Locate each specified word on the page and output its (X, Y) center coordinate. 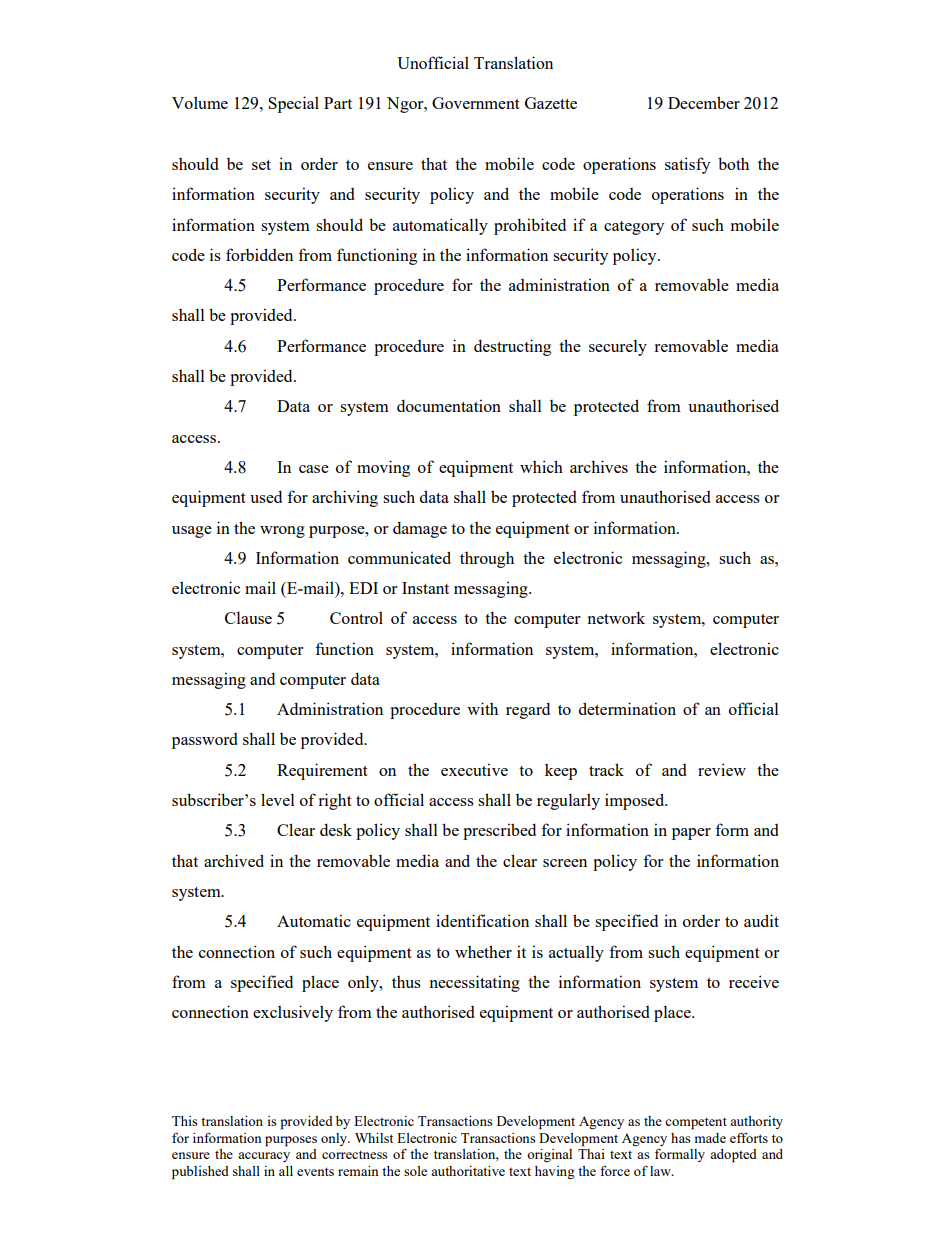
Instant (425, 588)
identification (482, 920)
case (314, 469)
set (261, 165)
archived (234, 860)
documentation (449, 405)
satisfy (687, 165)
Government (476, 103)
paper (691, 834)
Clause (248, 617)
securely (618, 347)
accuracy (264, 1157)
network (616, 617)
